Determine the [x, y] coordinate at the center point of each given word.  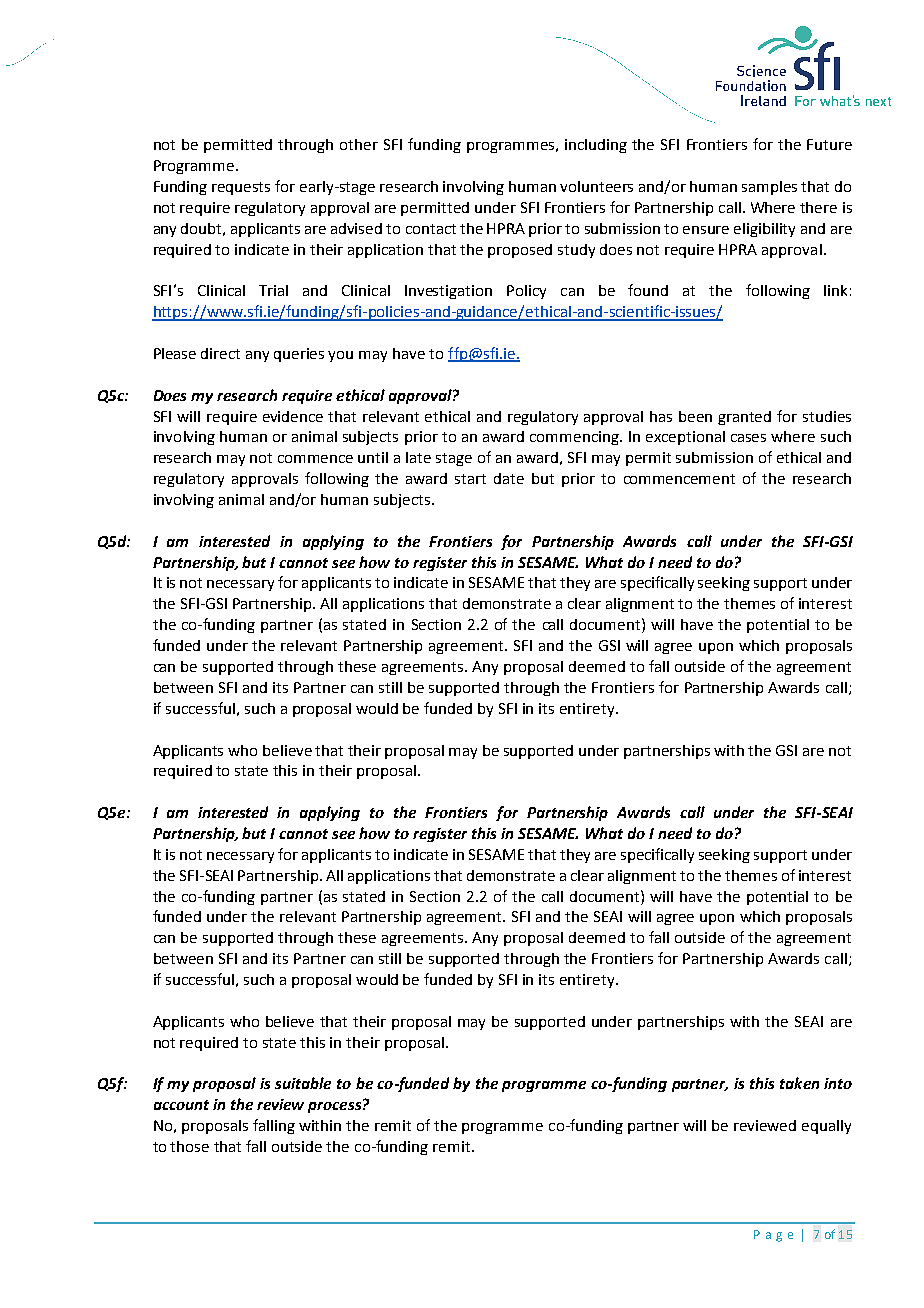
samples [769, 188]
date [509, 478]
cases [748, 438]
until [373, 457]
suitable [303, 1083]
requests [241, 188]
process [334, 1107]
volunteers [596, 186]
